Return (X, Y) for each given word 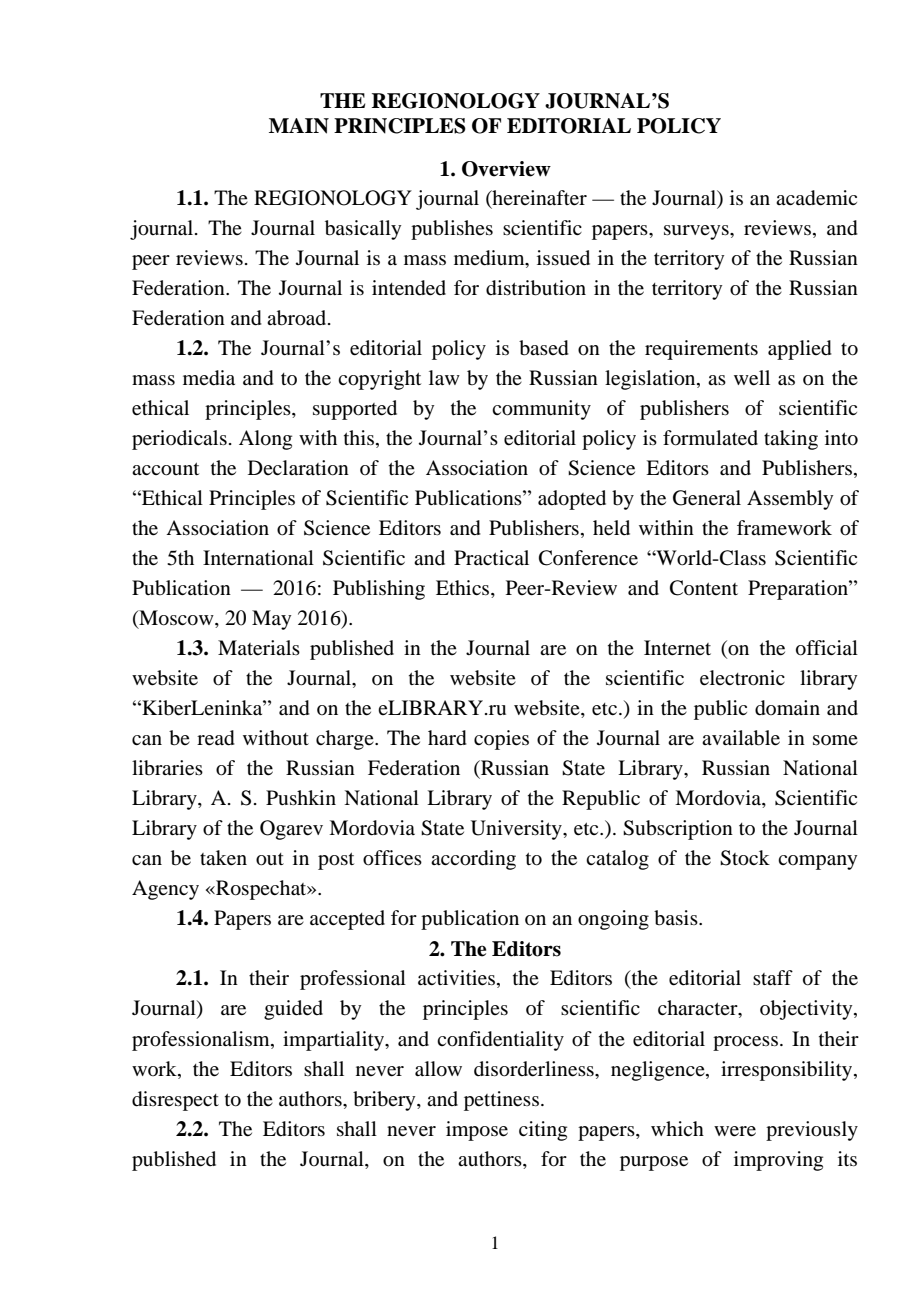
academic (816, 198)
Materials (259, 648)
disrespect (175, 1101)
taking (791, 440)
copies (501, 740)
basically (363, 230)
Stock (745, 858)
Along (265, 440)
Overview (506, 169)
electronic (742, 678)
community (541, 410)
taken (223, 858)
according (473, 860)
